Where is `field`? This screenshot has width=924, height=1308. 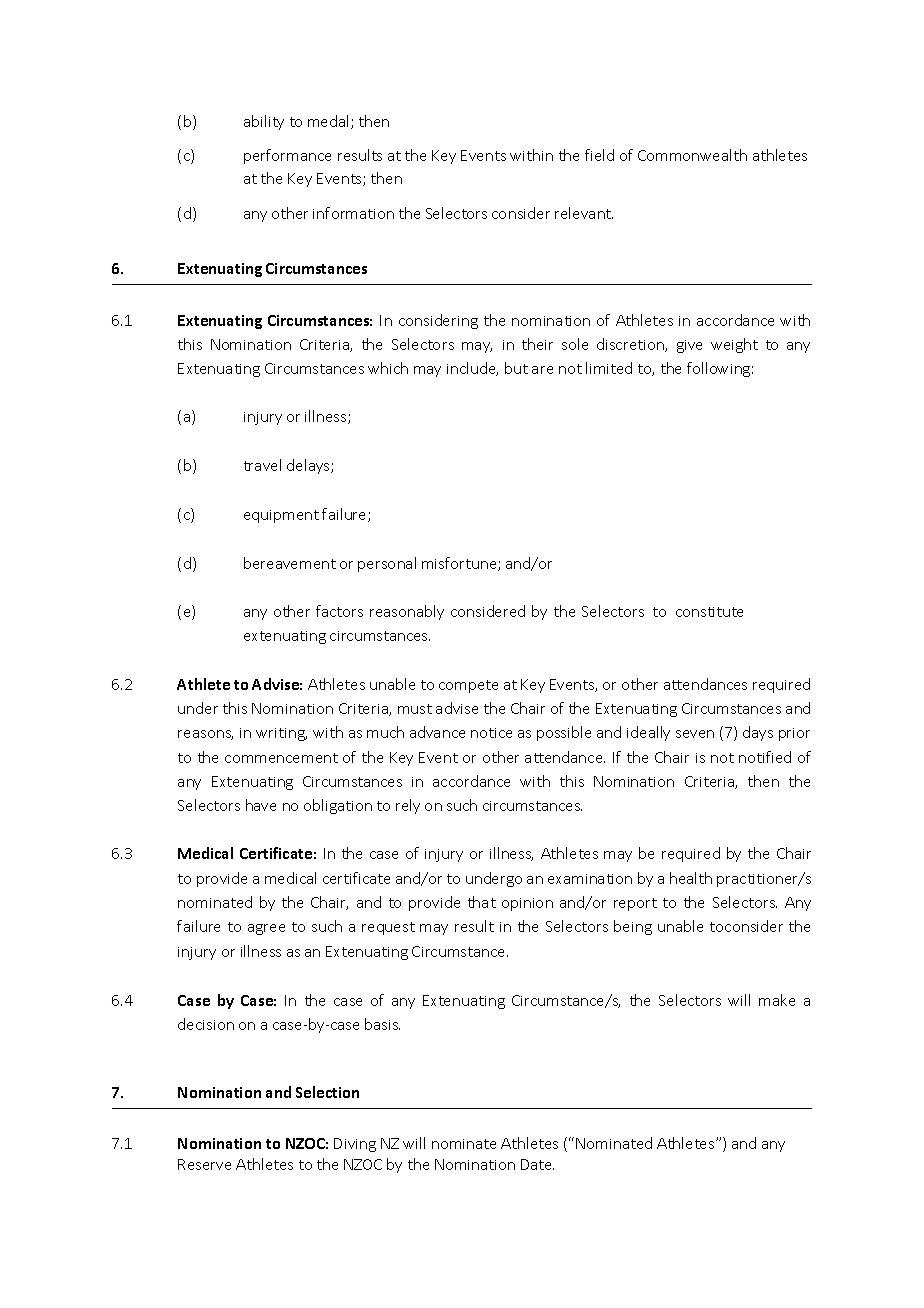
field is located at coordinates (599, 155).
